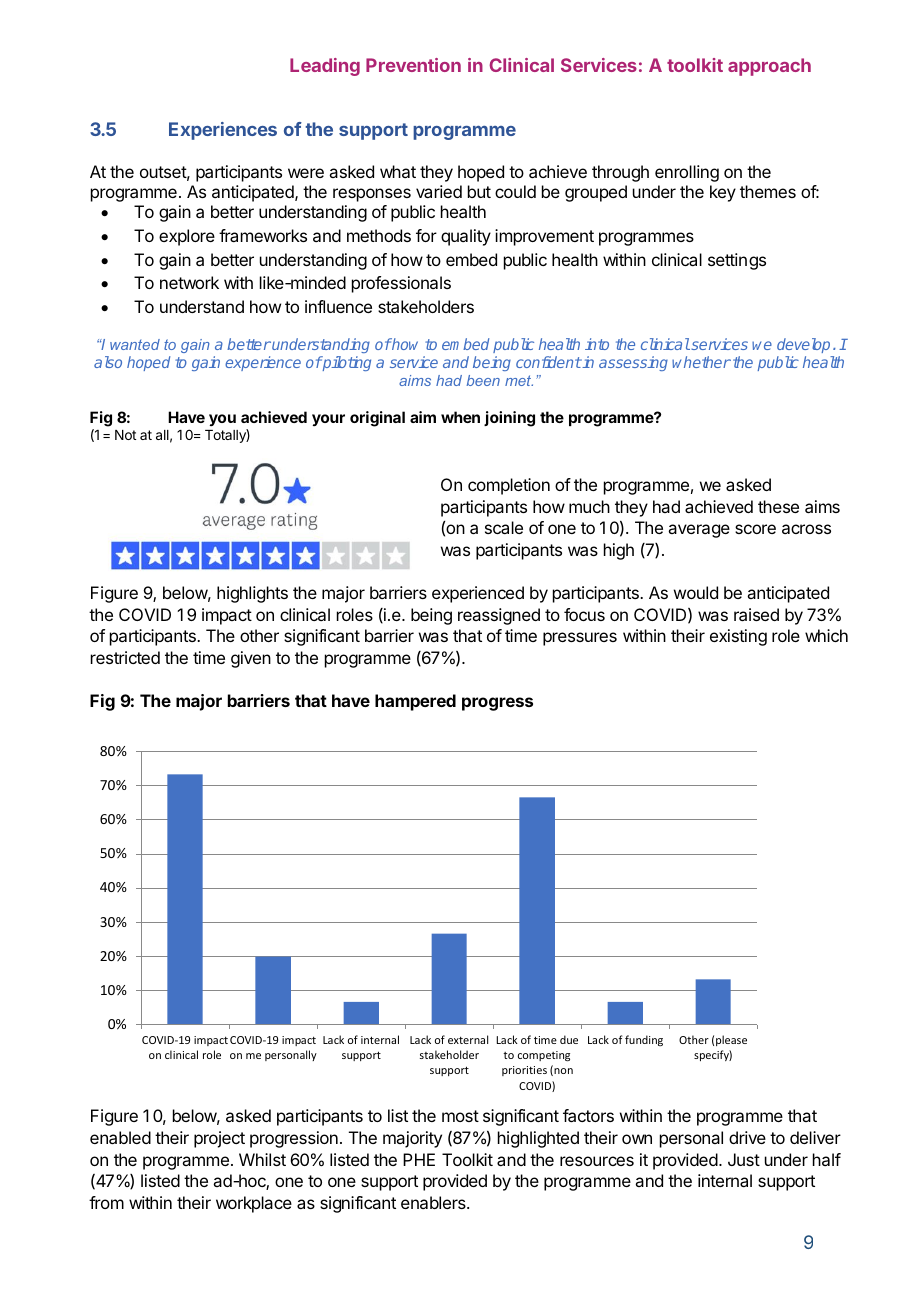  What do you see at coordinates (769, 67) in the screenshot?
I see `approach` at bounding box center [769, 67].
